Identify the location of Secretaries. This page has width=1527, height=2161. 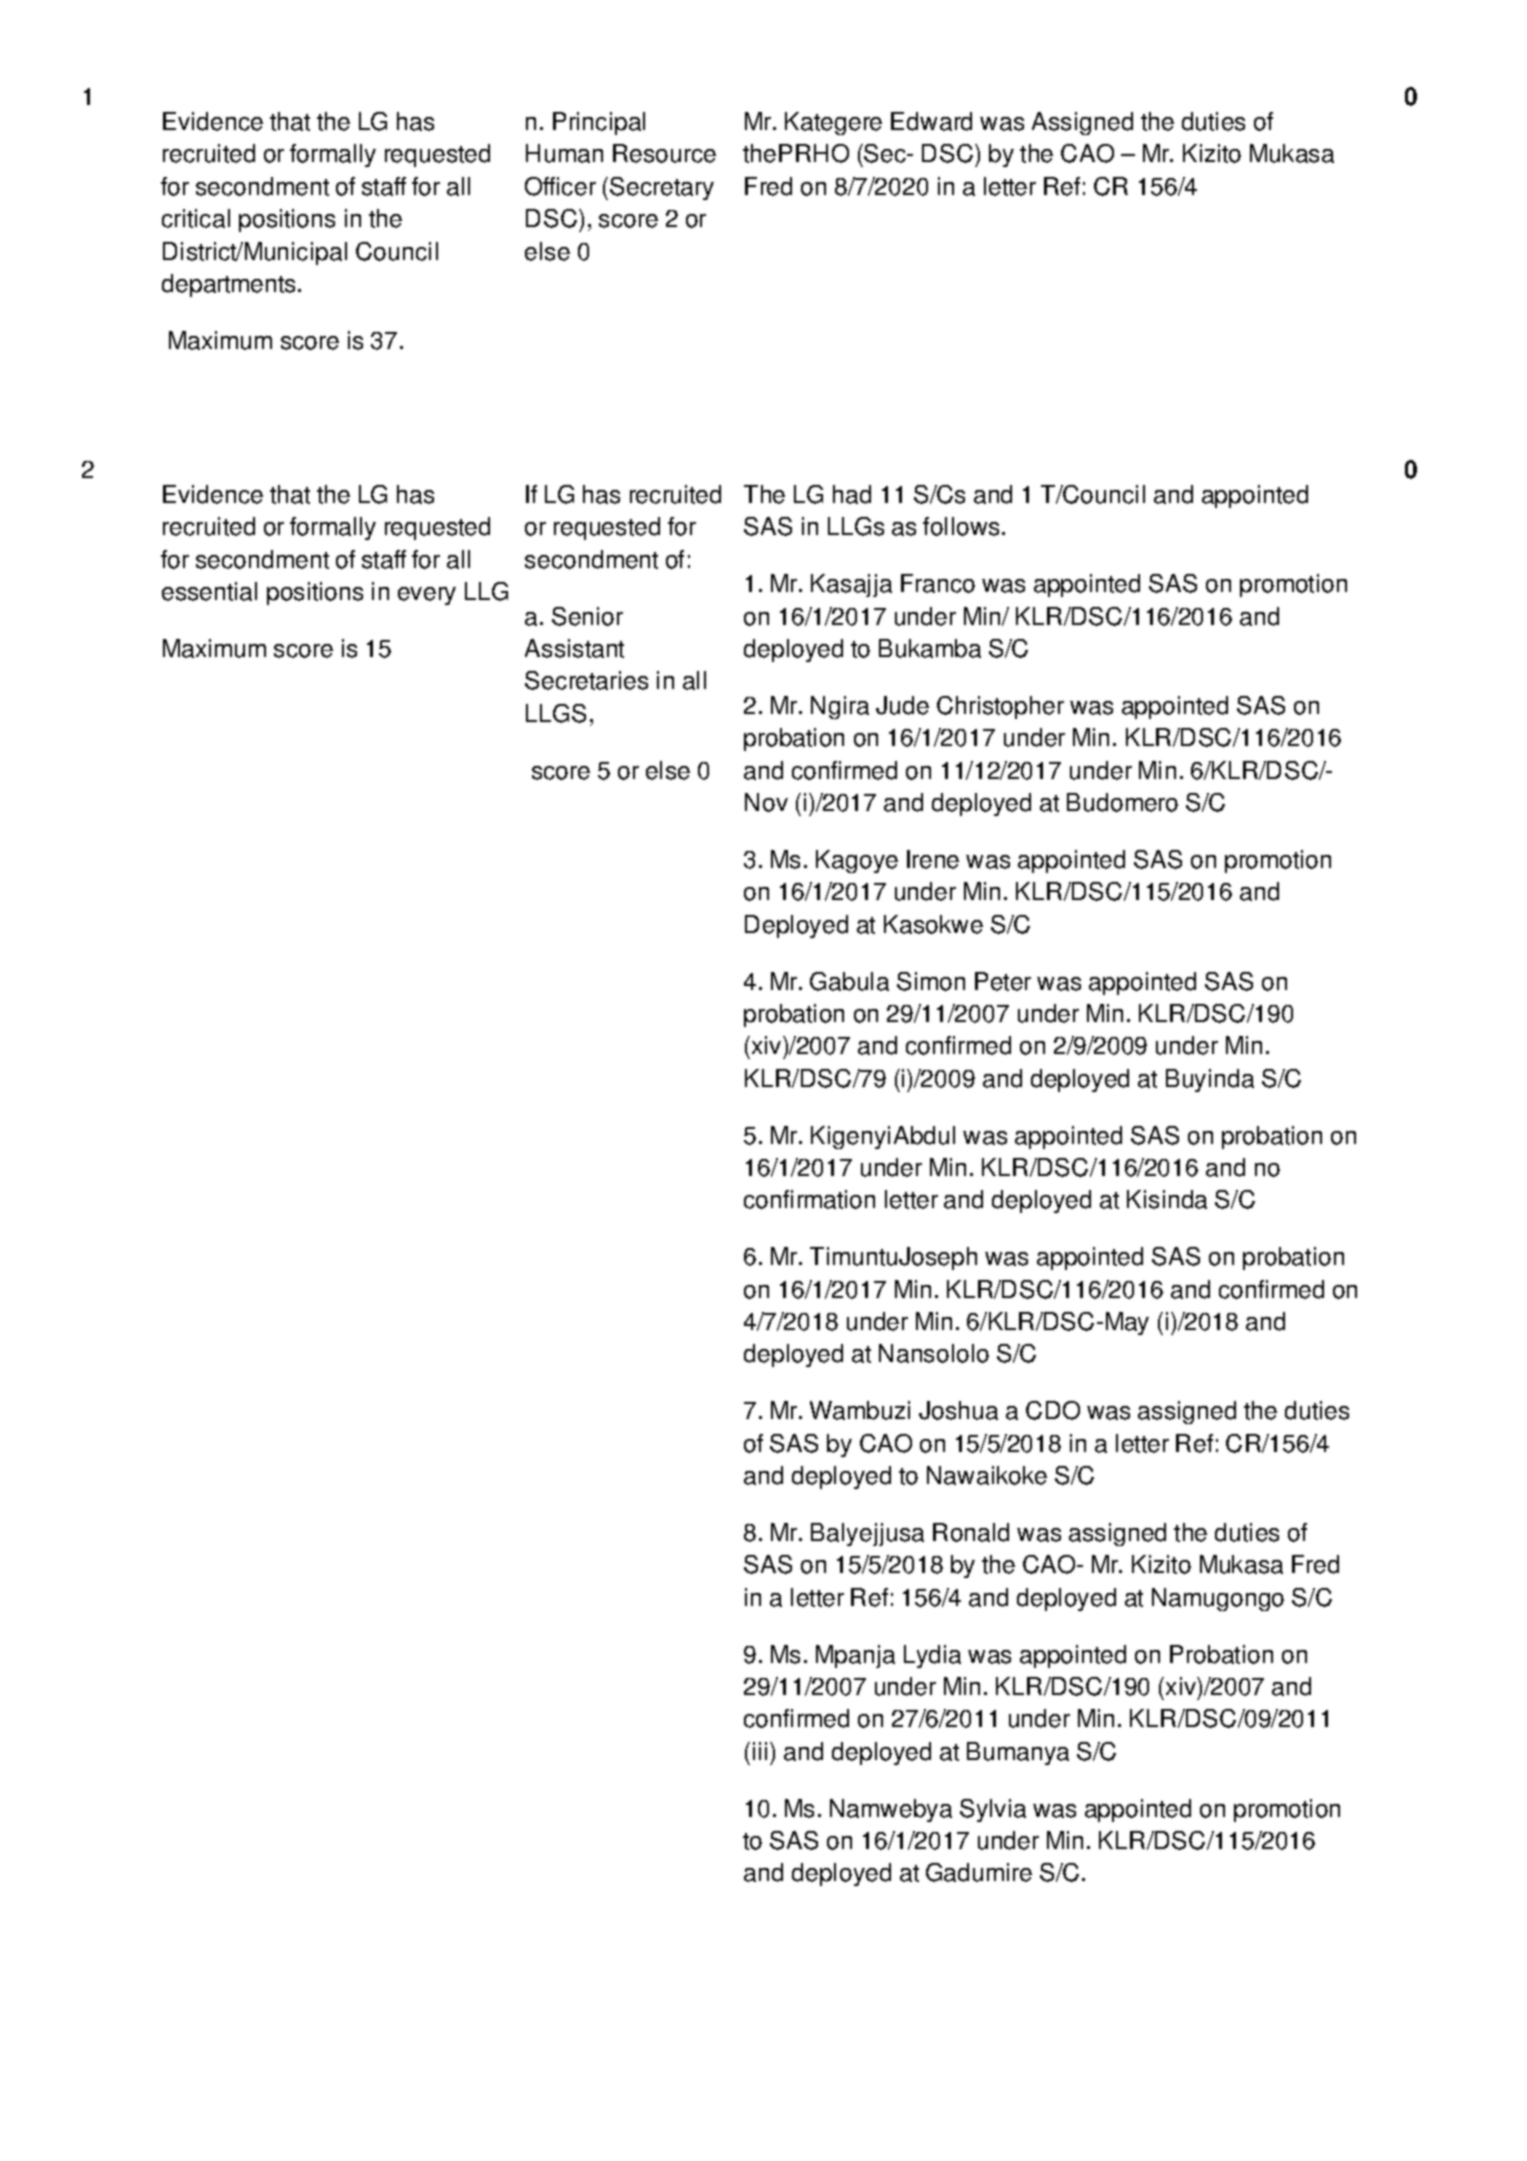
(586, 680).
